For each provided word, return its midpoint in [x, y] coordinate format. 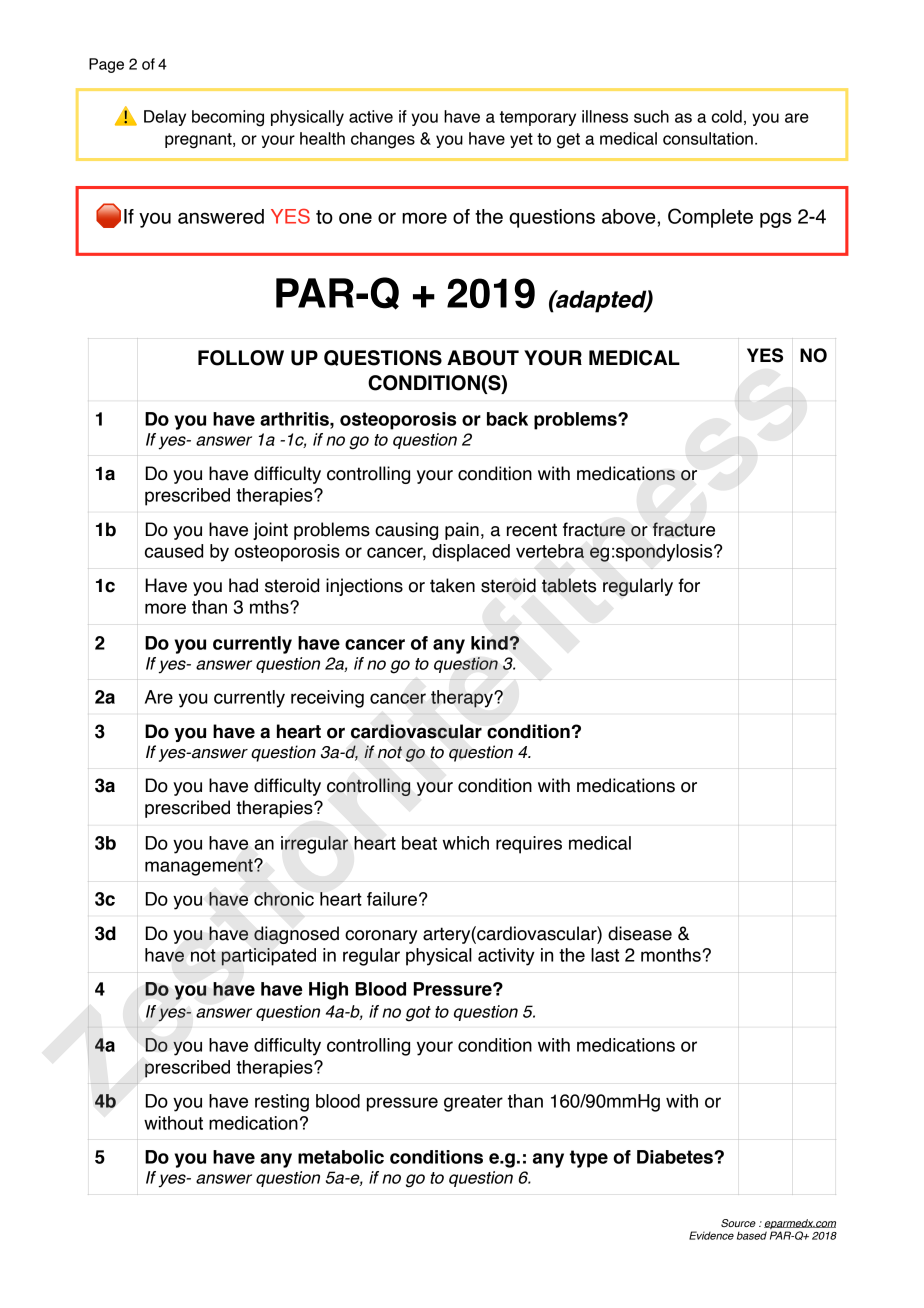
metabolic [341, 1157]
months [671, 955]
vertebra [550, 551]
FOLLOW [241, 358]
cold [727, 116]
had [243, 585]
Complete [710, 218]
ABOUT [483, 358]
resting [282, 1103]
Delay [165, 118]
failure [392, 899]
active [371, 116]
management [200, 867]
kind [490, 643]
